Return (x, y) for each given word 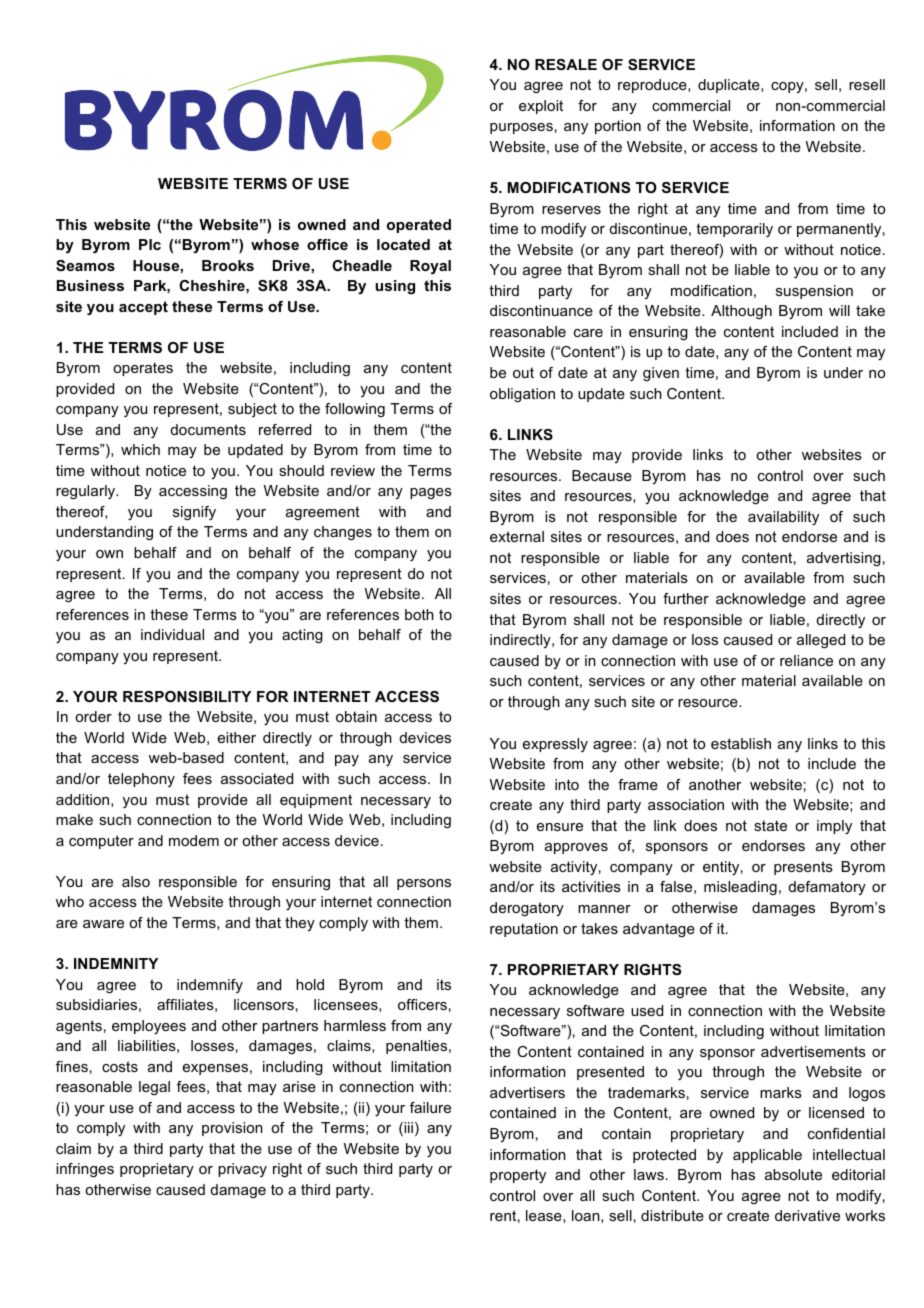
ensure (560, 827)
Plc (150, 244)
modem (194, 840)
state (770, 825)
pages (431, 493)
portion (618, 127)
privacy (242, 1170)
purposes (521, 128)
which (140, 449)
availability (783, 518)
